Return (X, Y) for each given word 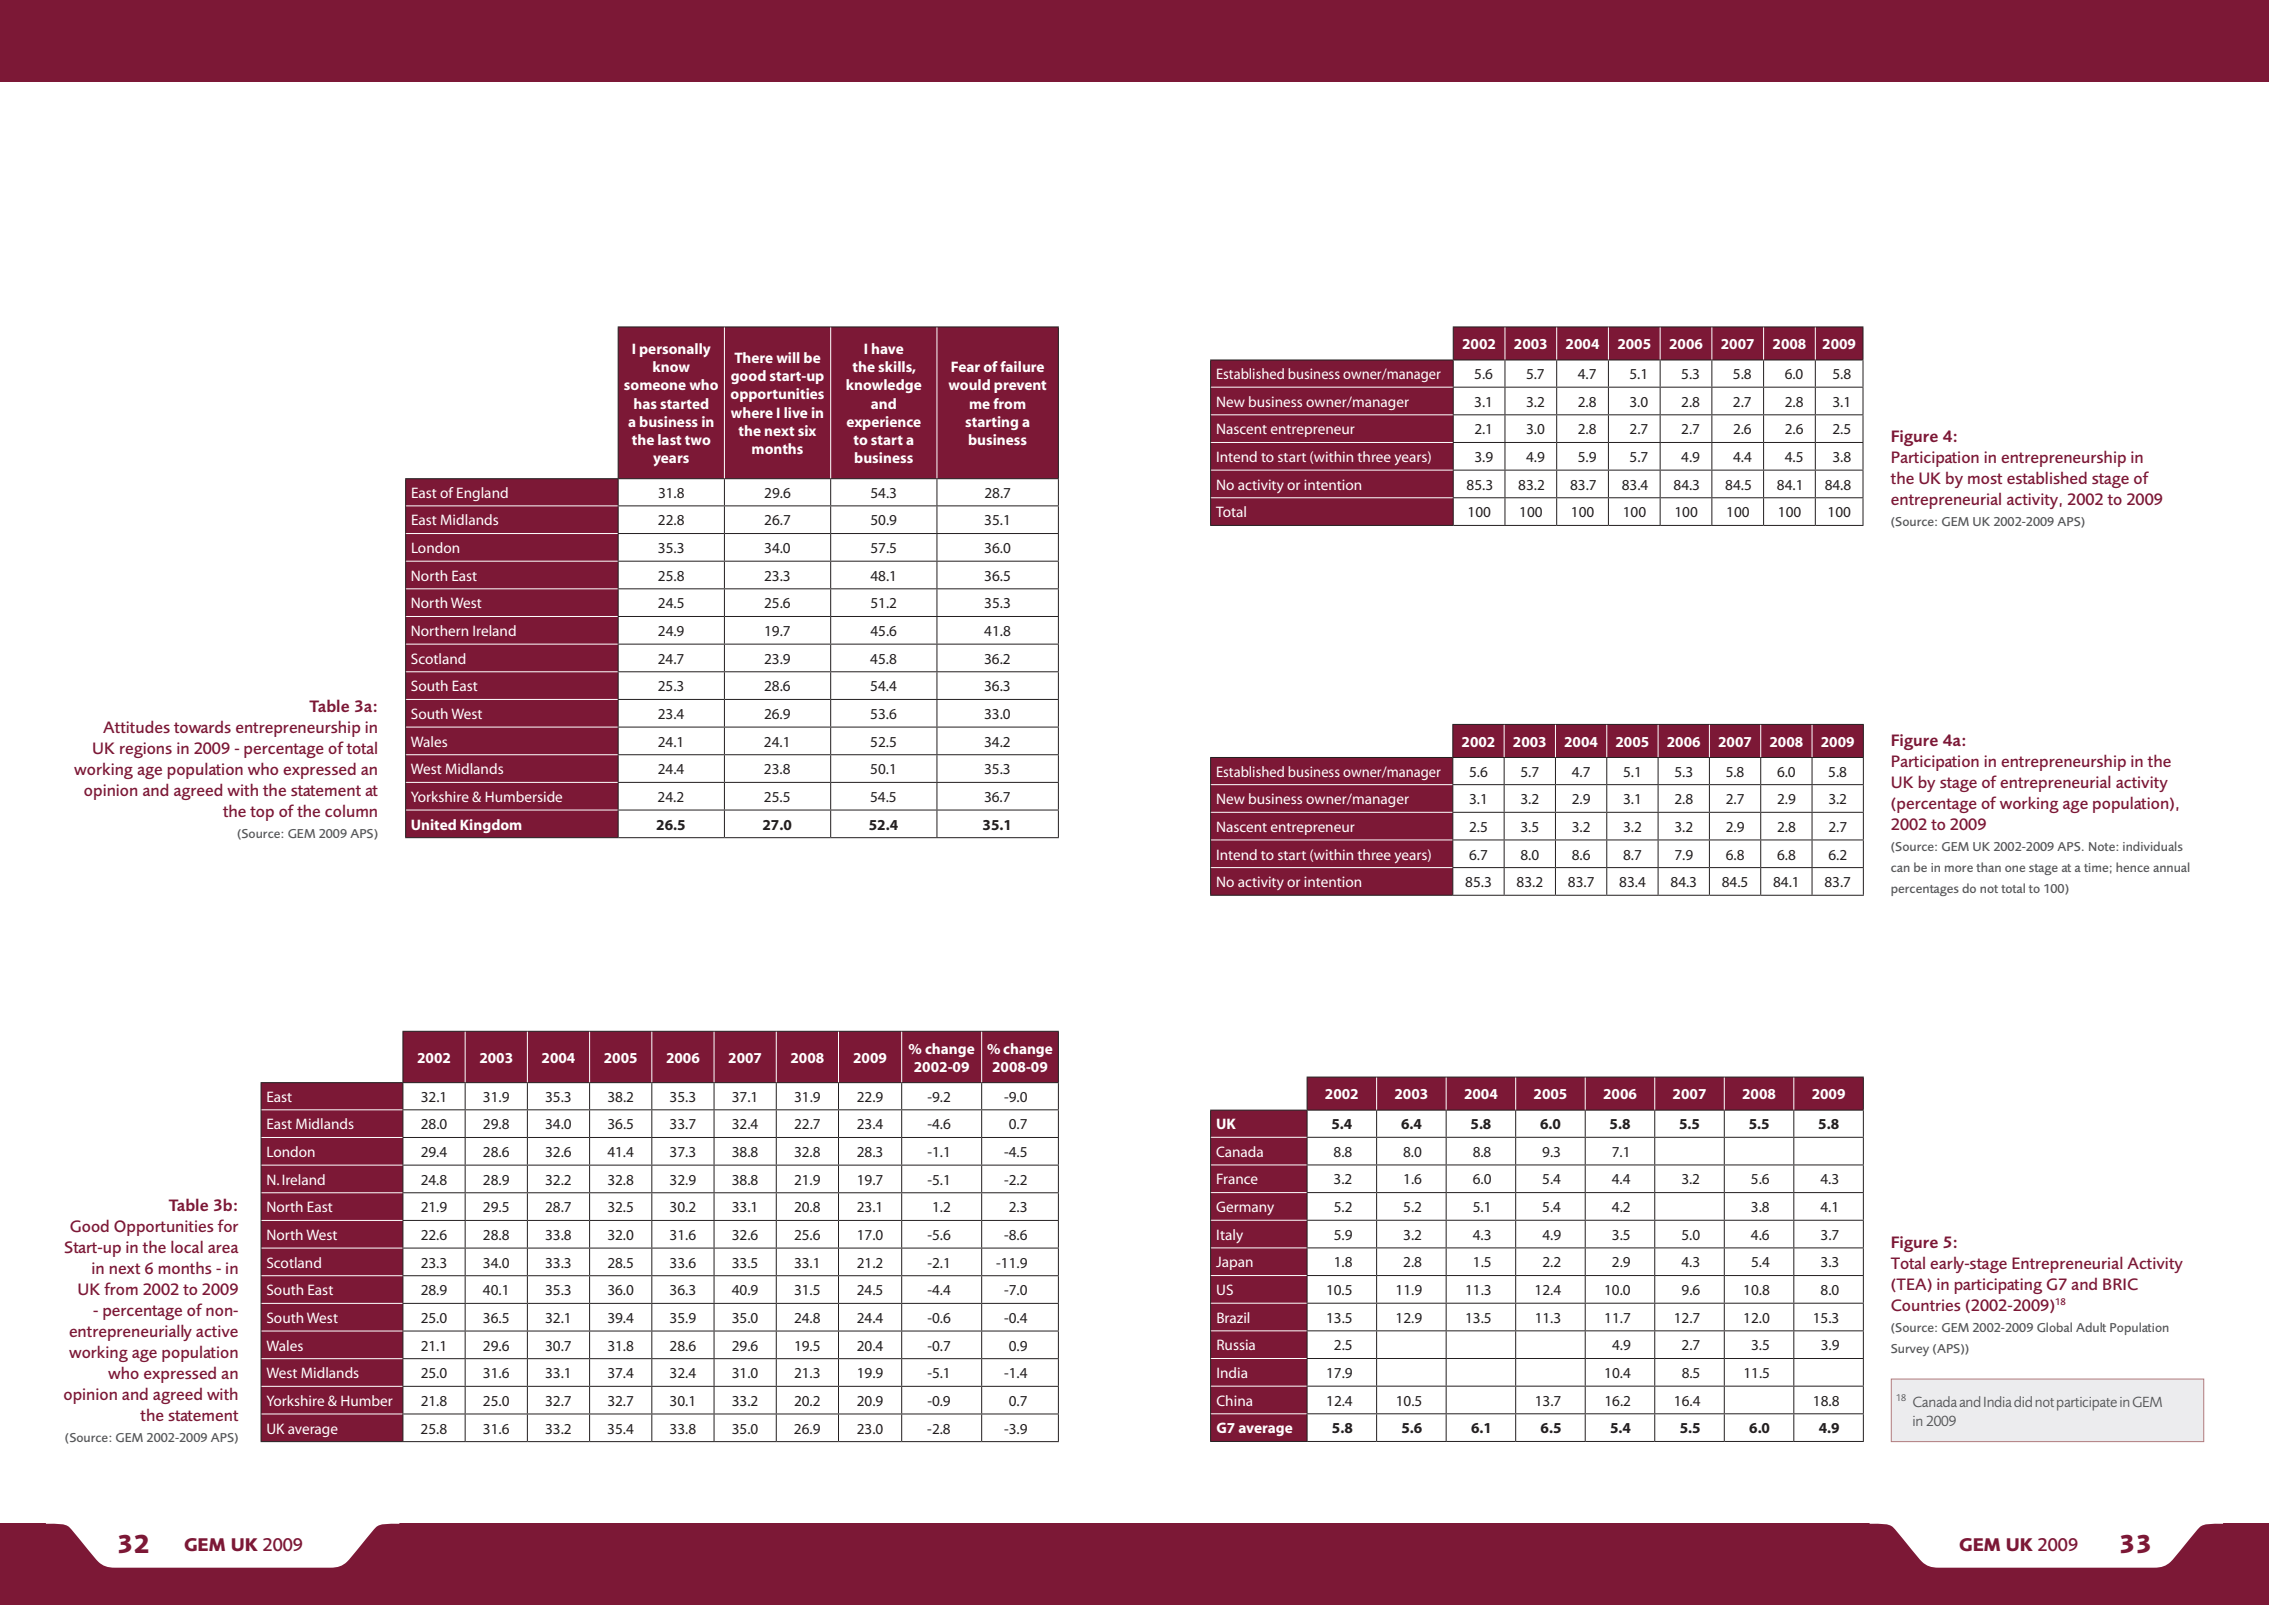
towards (202, 727)
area (223, 1248)
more (1959, 868)
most (1985, 478)
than (1988, 867)
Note (2103, 846)
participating (1998, 1286)
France (1237, 1178)
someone (655, 386)
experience (884, 423)
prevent (1020, 387)
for (228, 1225)
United (433, 824)
